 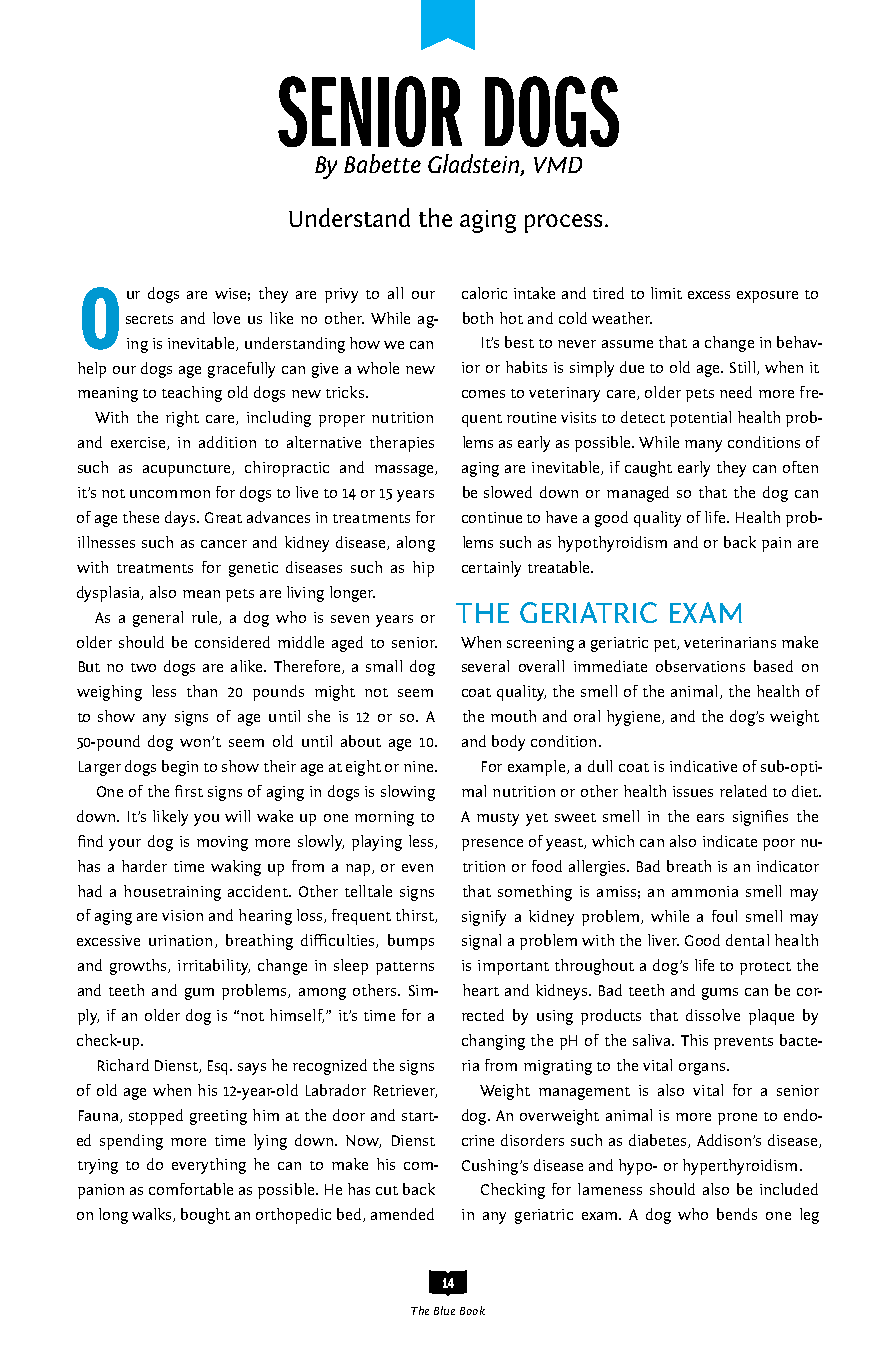 I want to click on changing, so click(x=493, y=1042).
